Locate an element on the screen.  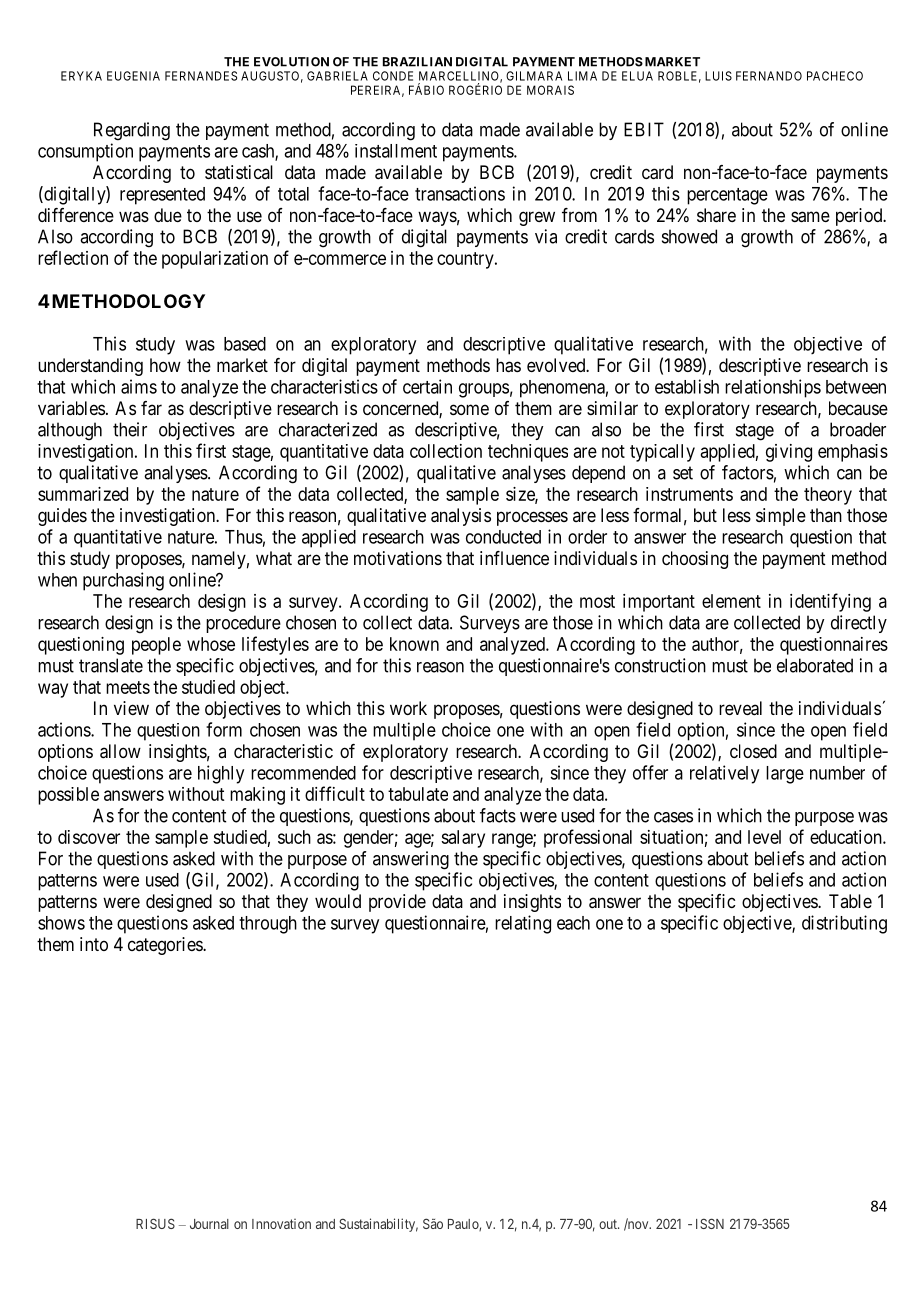
RISUS is located at coordinates (155, 1223).
